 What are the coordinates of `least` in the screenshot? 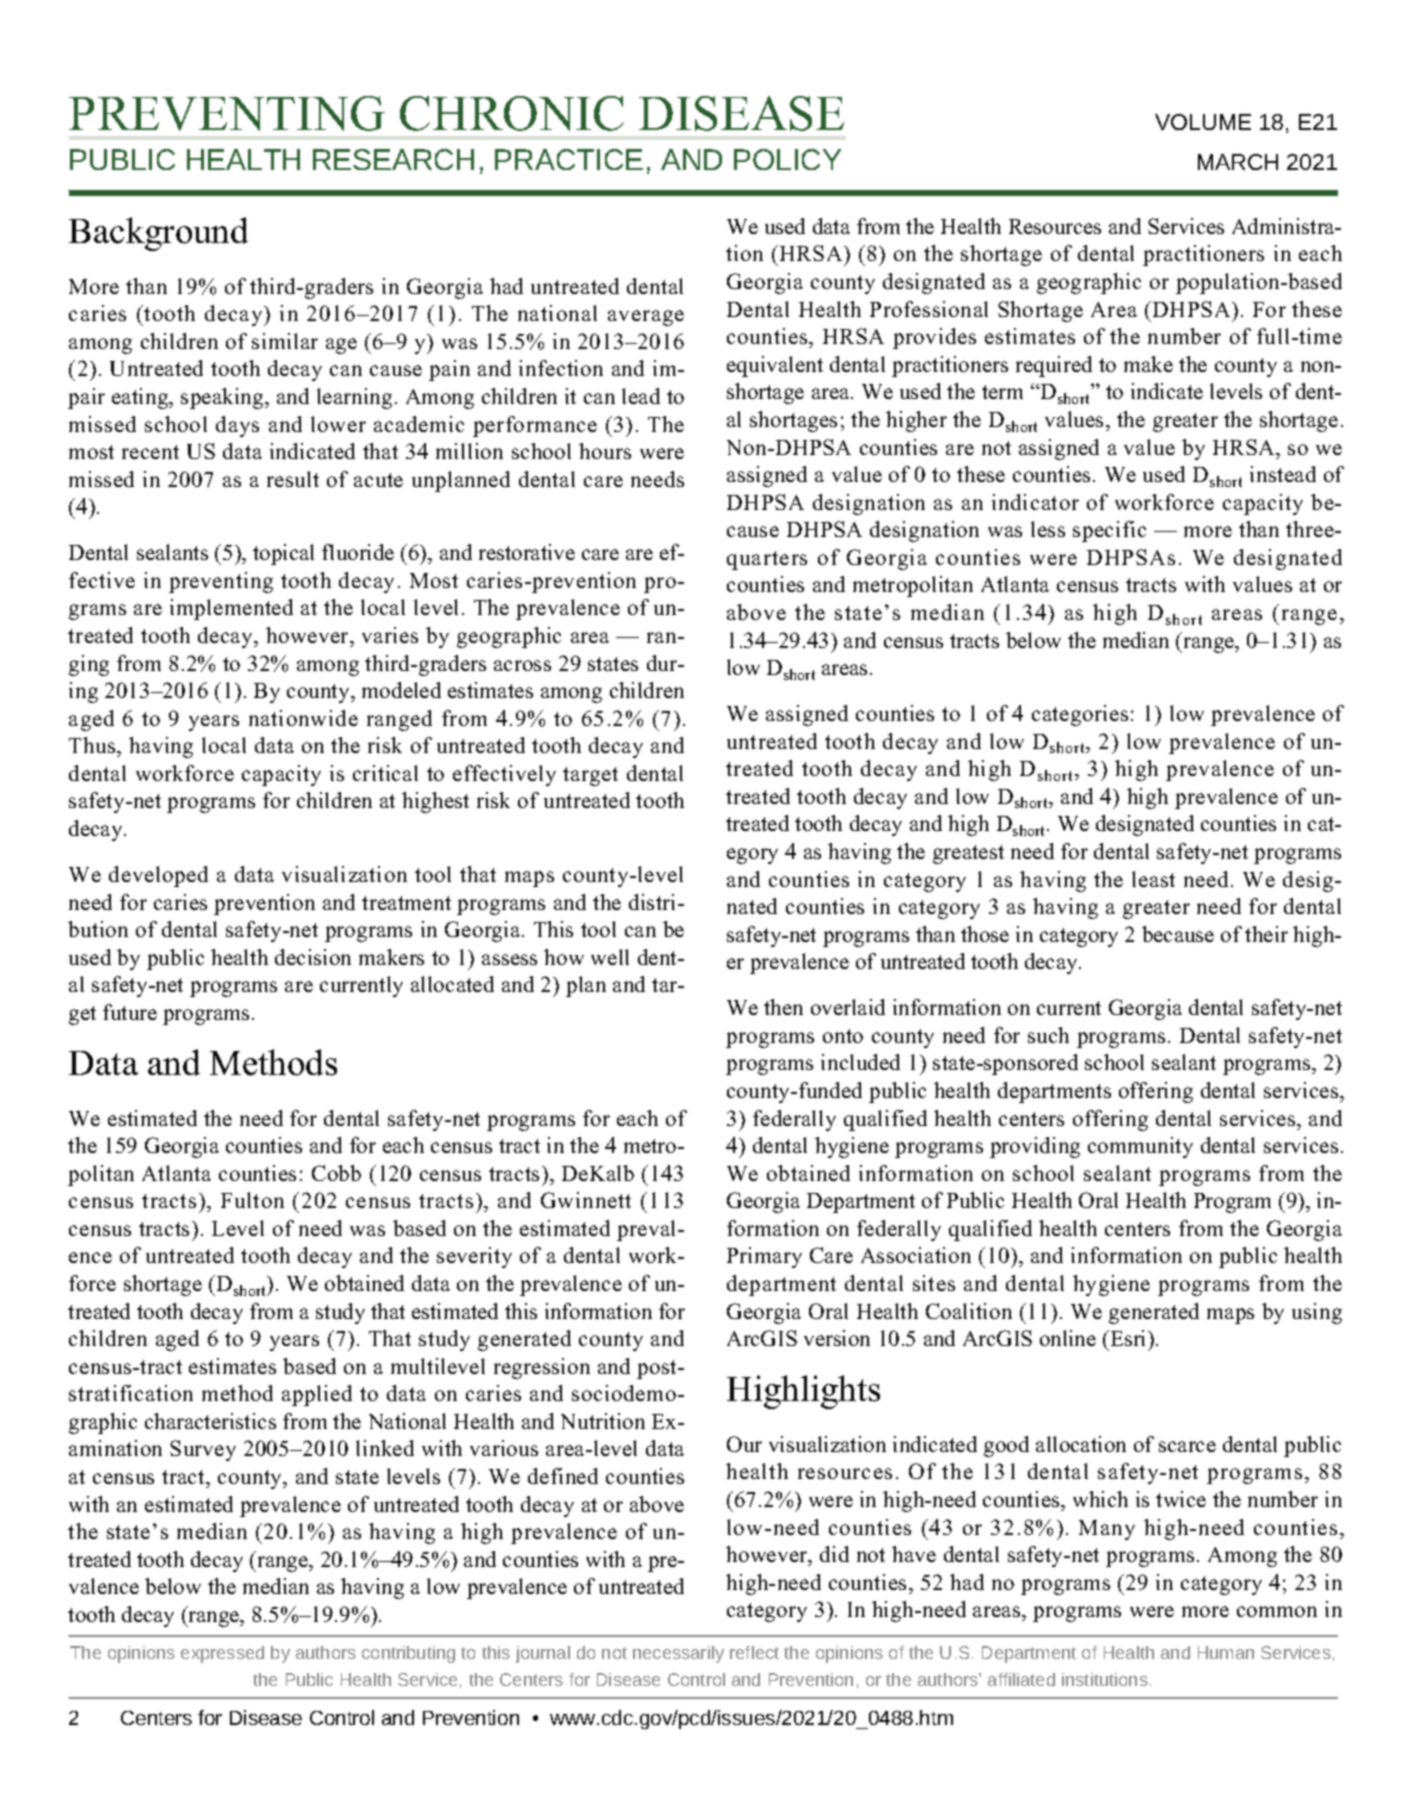 It's located at (1153, 879).
